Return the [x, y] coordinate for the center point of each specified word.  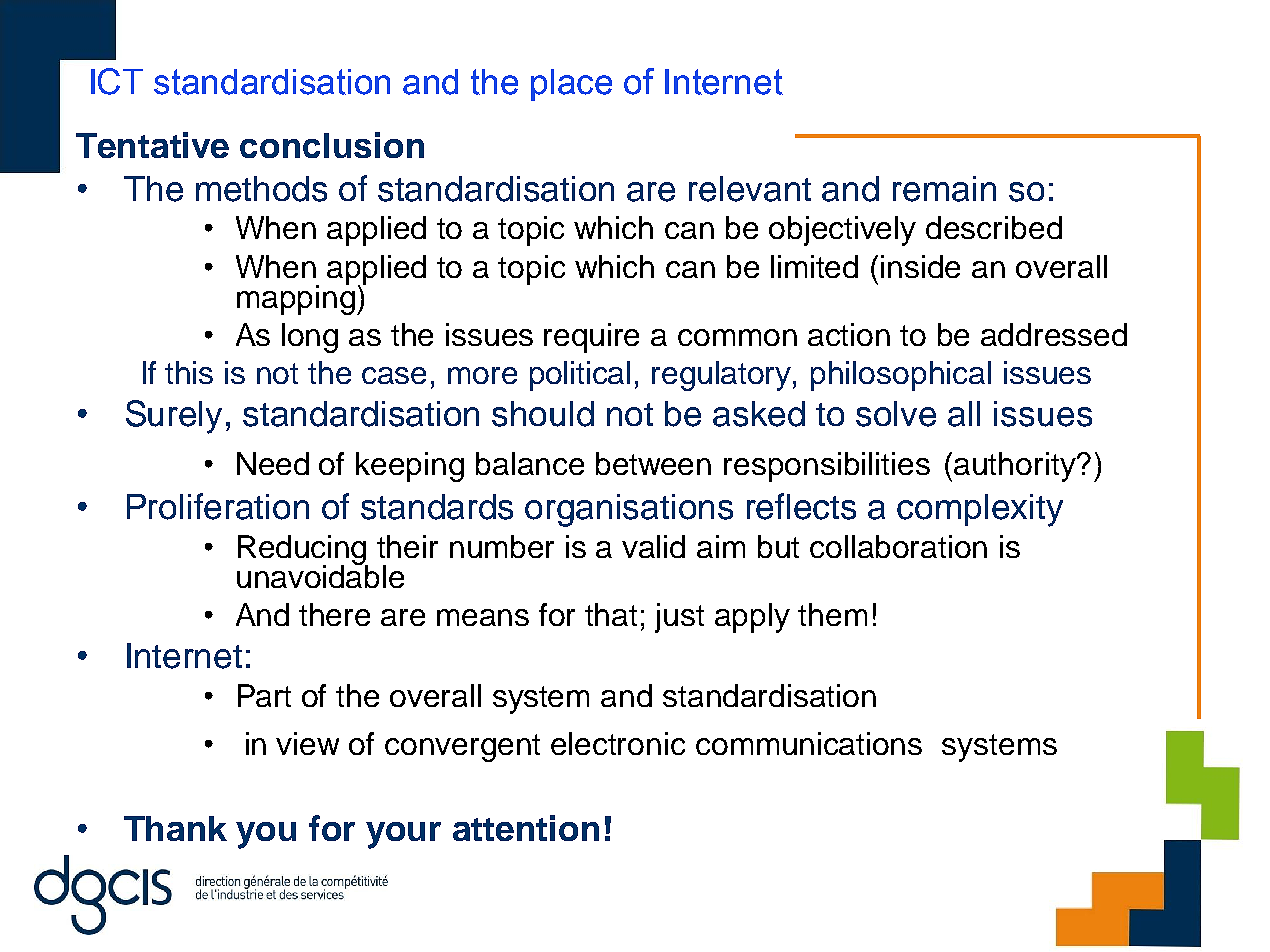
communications [809, 743]
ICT [117, 81]
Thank [175, 828]
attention [526, 828]
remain [944, 189]
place [571, 85]
